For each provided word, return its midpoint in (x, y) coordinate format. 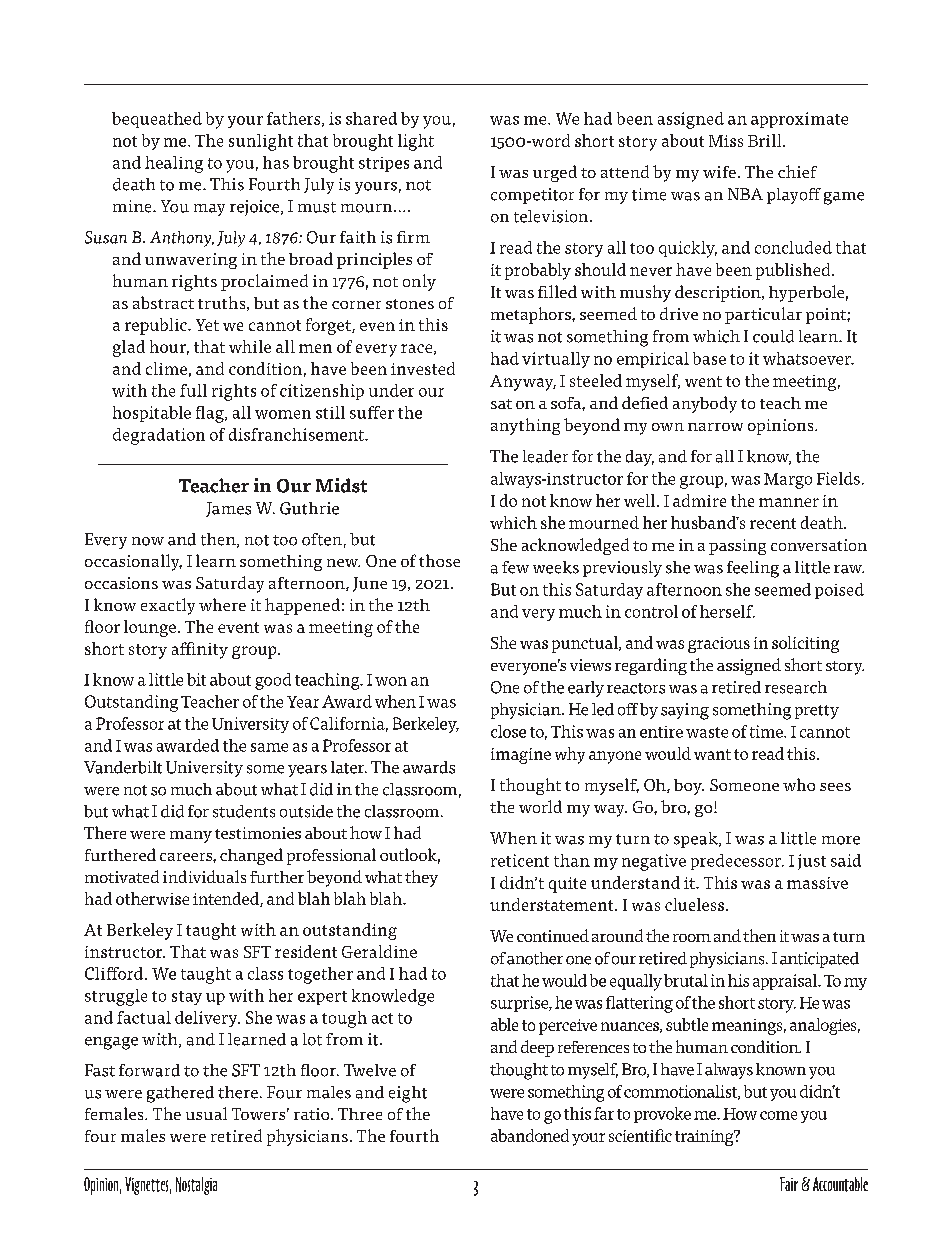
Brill (766, 140)
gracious (719, 645)
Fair (789, 1184)
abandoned (530, 1135)
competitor (532, 196)
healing (174, 164)
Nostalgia (196, 1186)
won (391, 681)
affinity (200, 650)
